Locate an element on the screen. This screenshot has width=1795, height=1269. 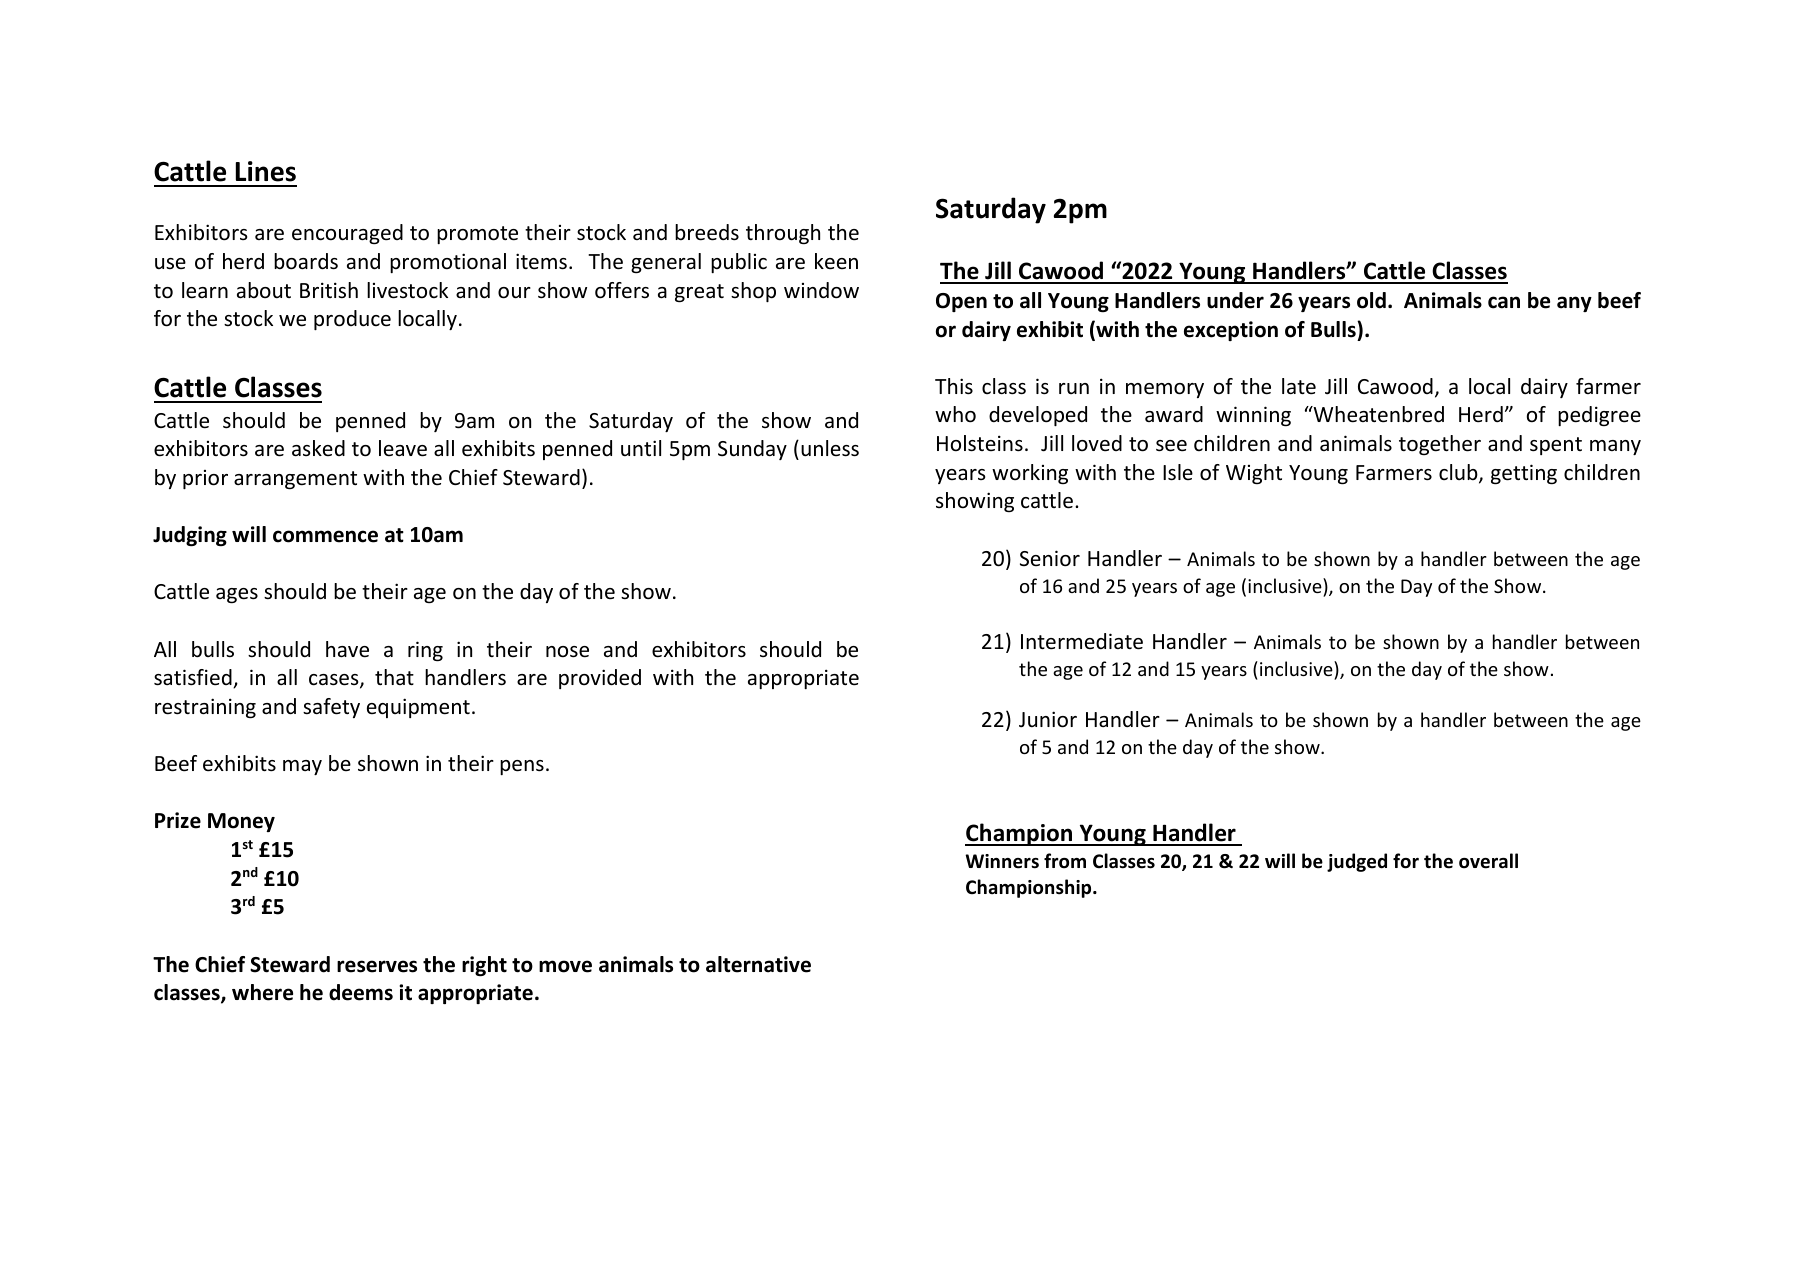
alternative is located at coordinates (758, 964).
